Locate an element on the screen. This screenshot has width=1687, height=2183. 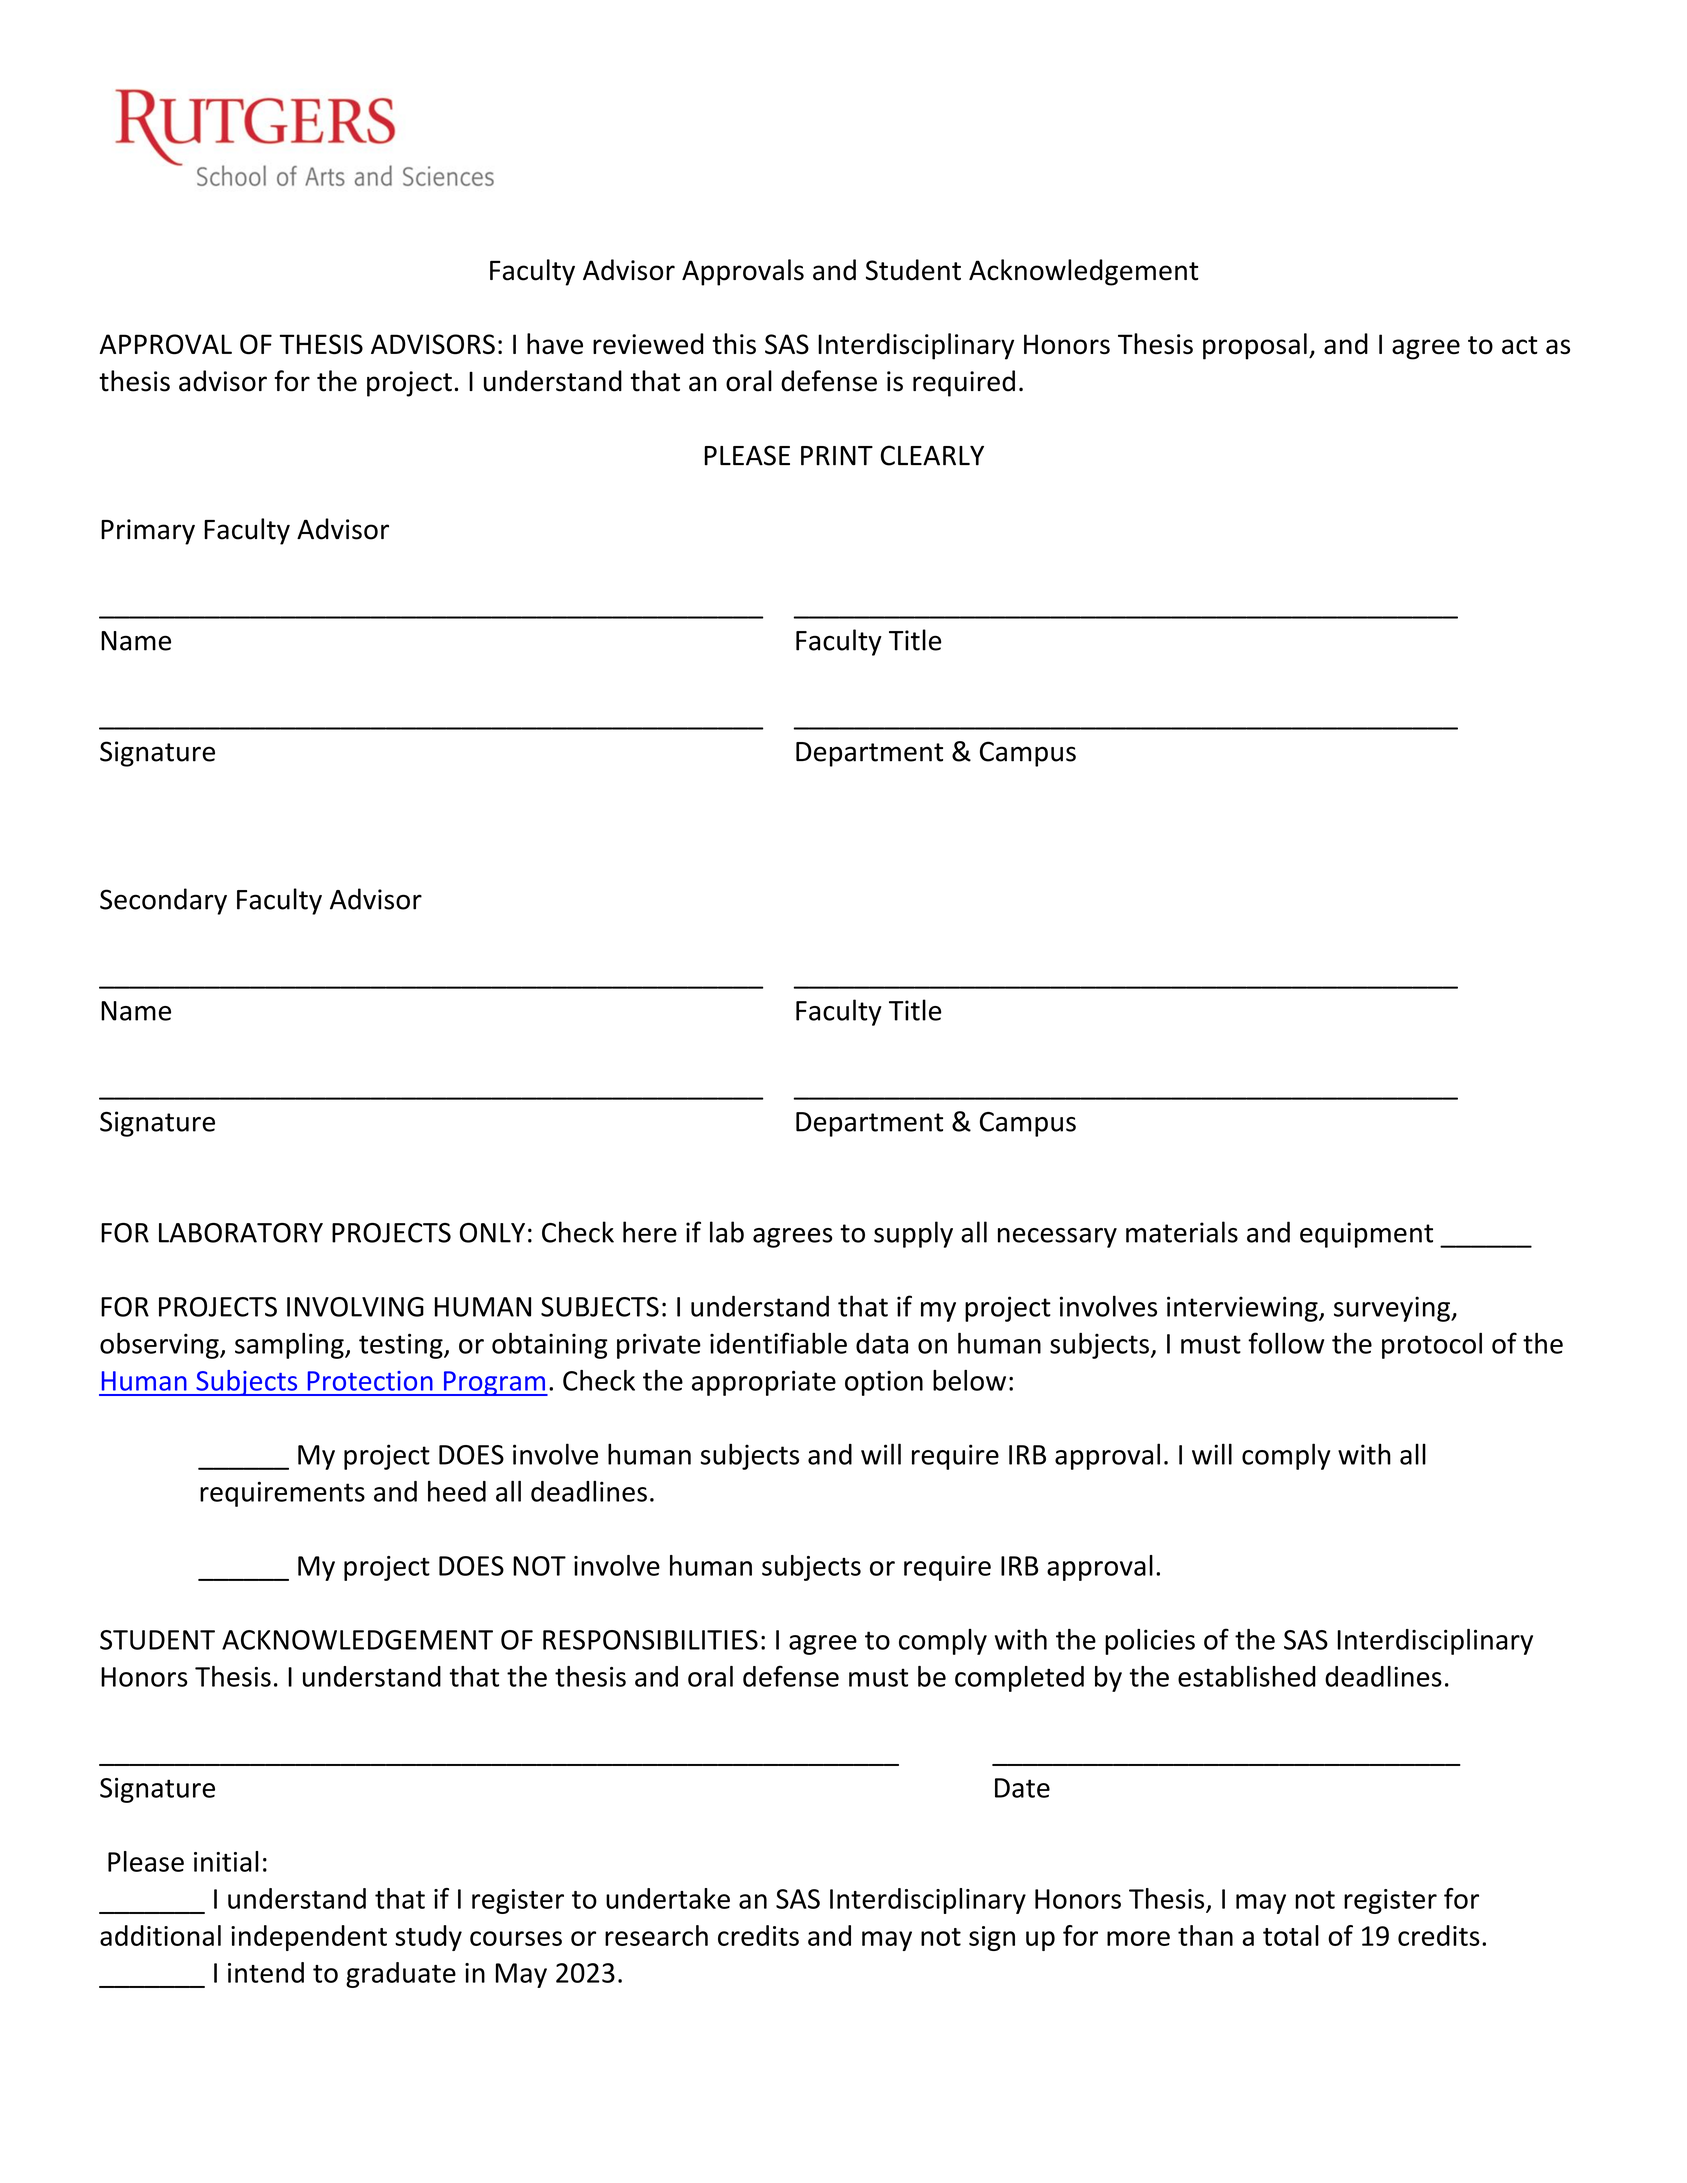
supply is located at coordinates (913, 1234).
